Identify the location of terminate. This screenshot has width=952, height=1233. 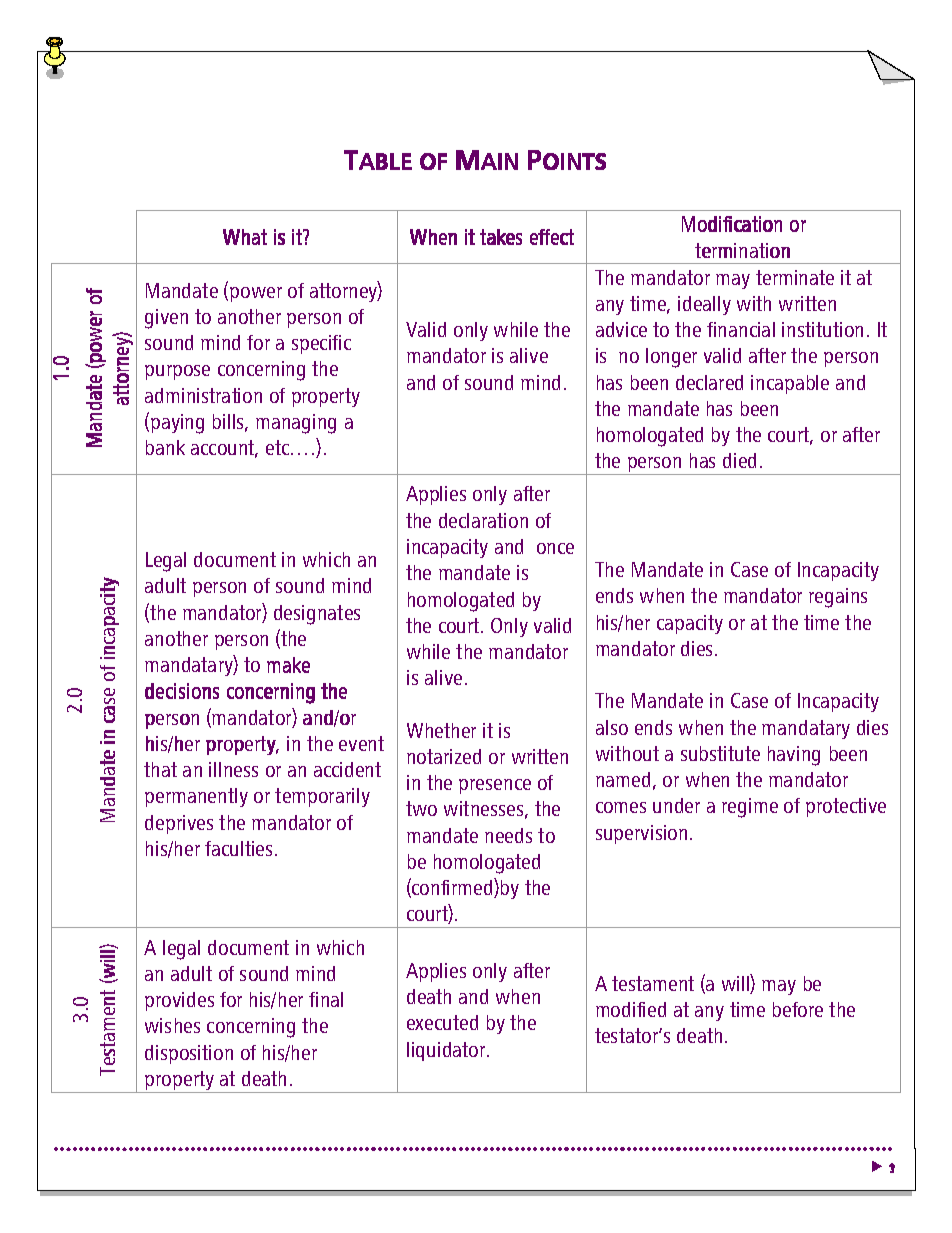
(795, 277).
